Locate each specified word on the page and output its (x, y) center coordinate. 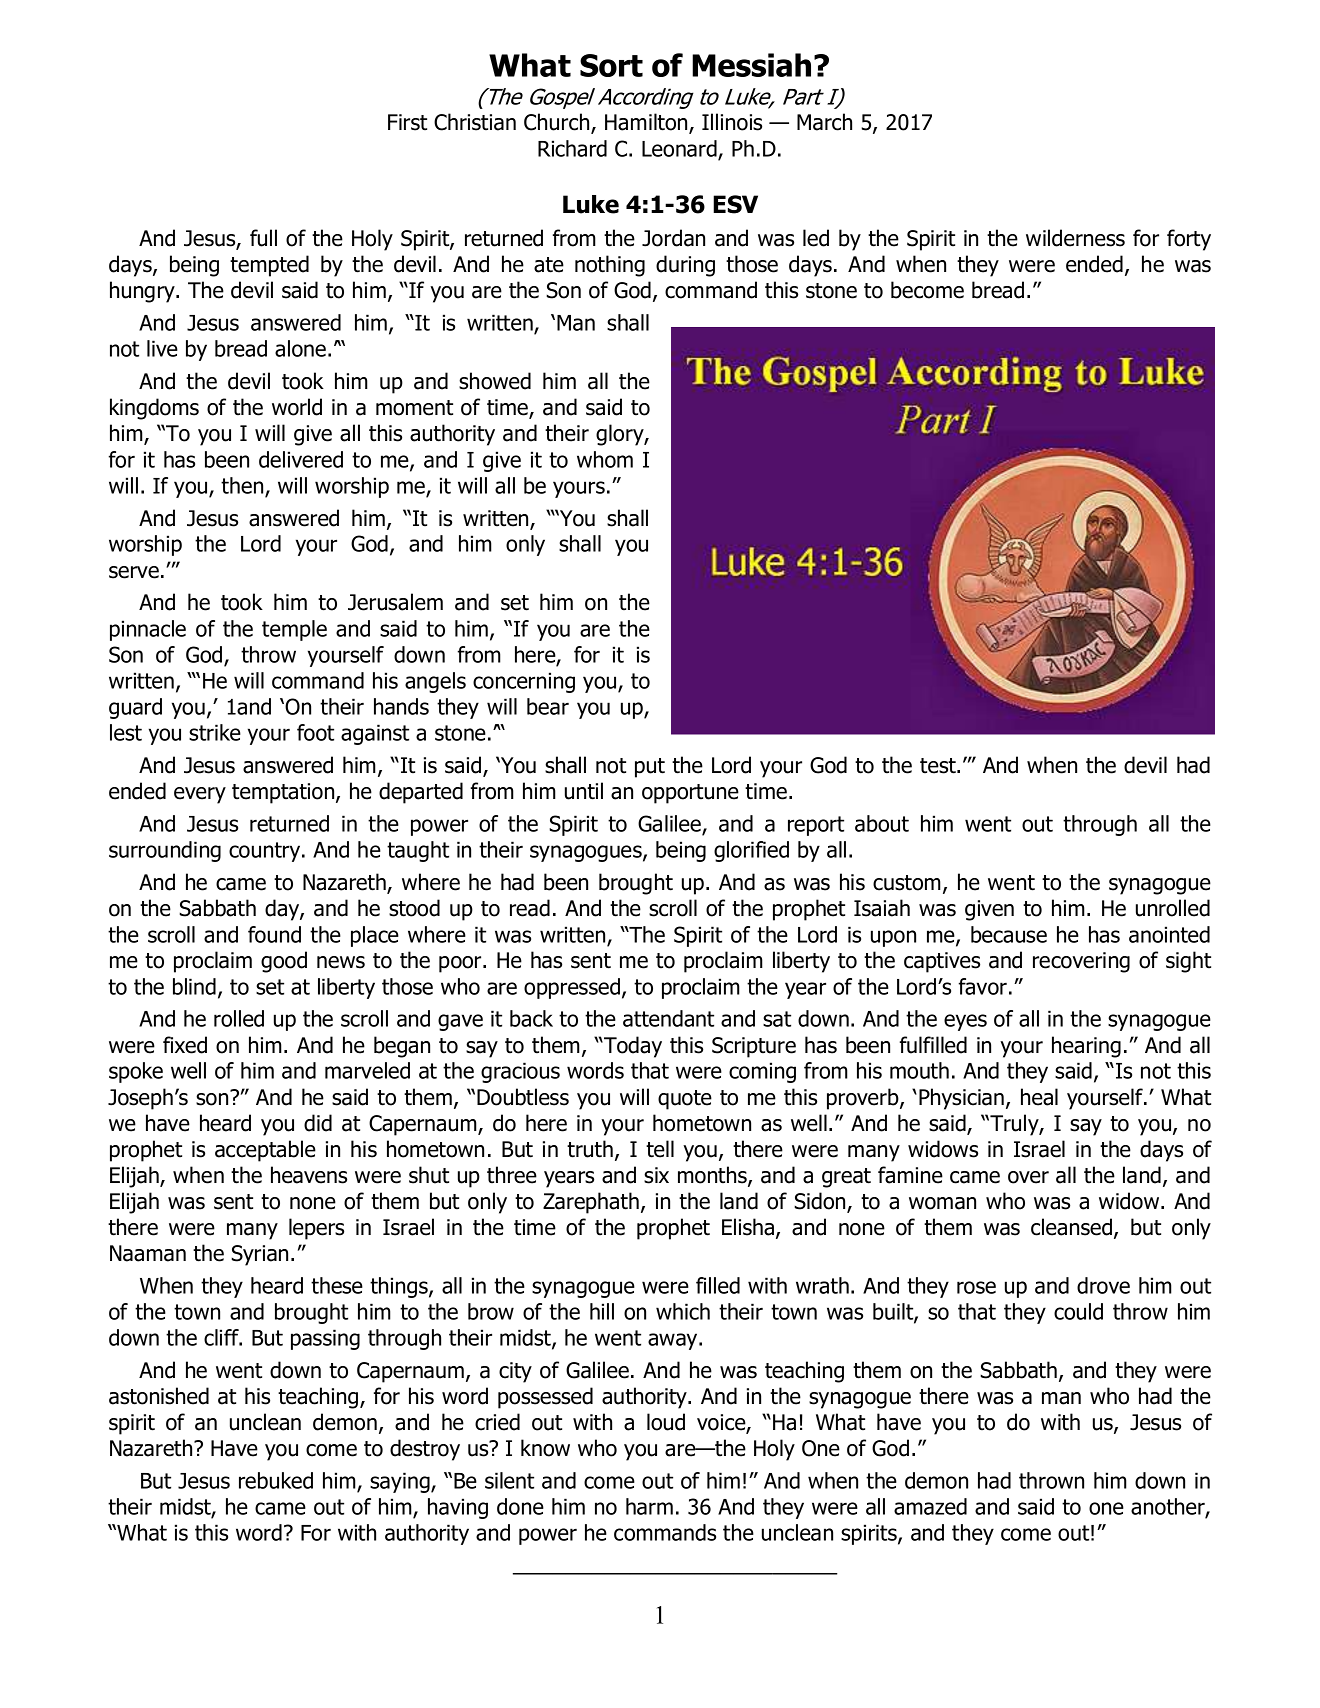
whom (605, 459)
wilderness (1075, 238)
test (939, 766)
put (650, 768)
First (407, 122)
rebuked (276, 1480)
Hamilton (647, 123)
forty (1189, 240)
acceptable (265, 1151)
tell (660, 1149)
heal (1039, 1097)
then (243, 486)
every (200, 795)
